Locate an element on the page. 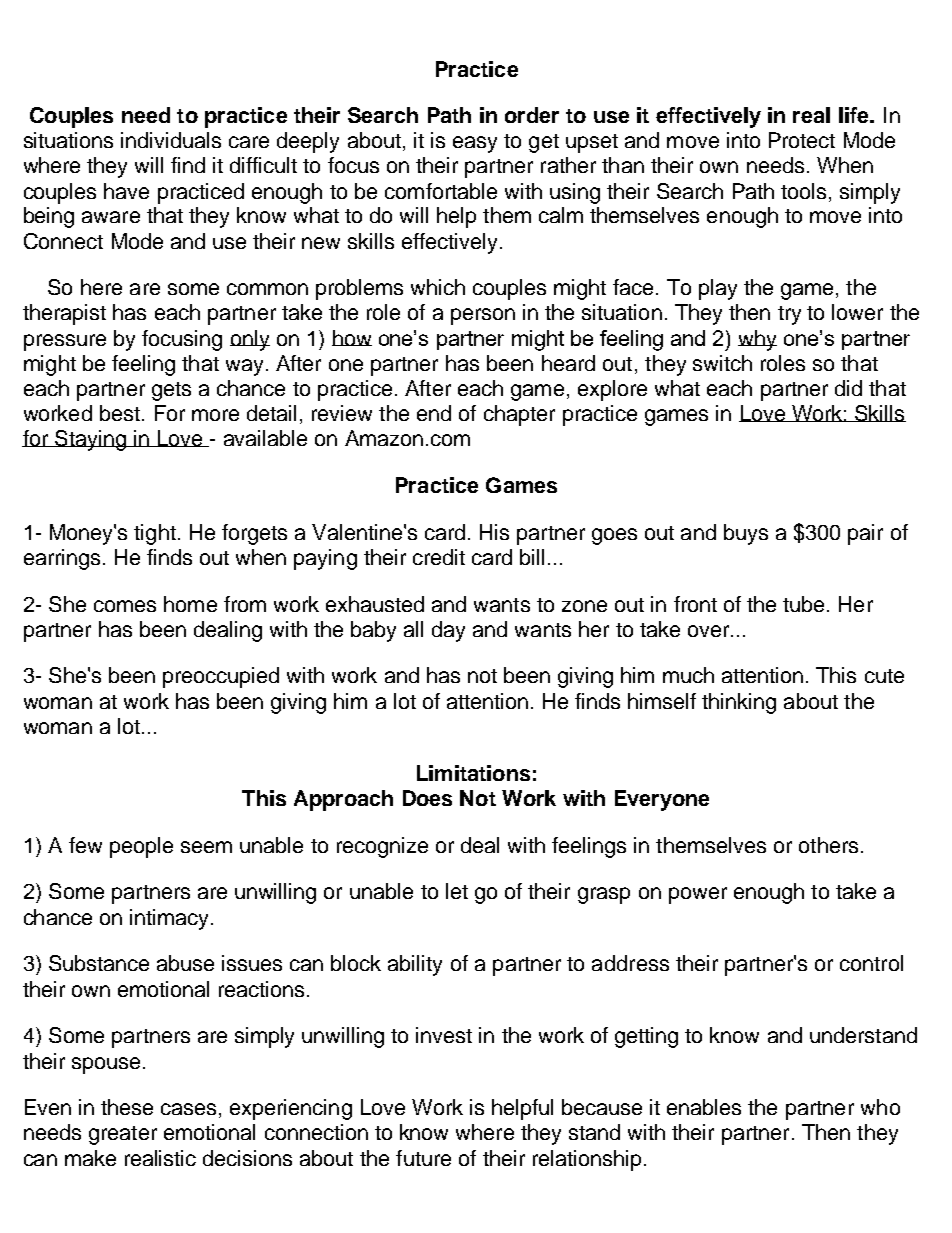 The image size is (952, 1233). Protect is located at coordinates (802, 140).
